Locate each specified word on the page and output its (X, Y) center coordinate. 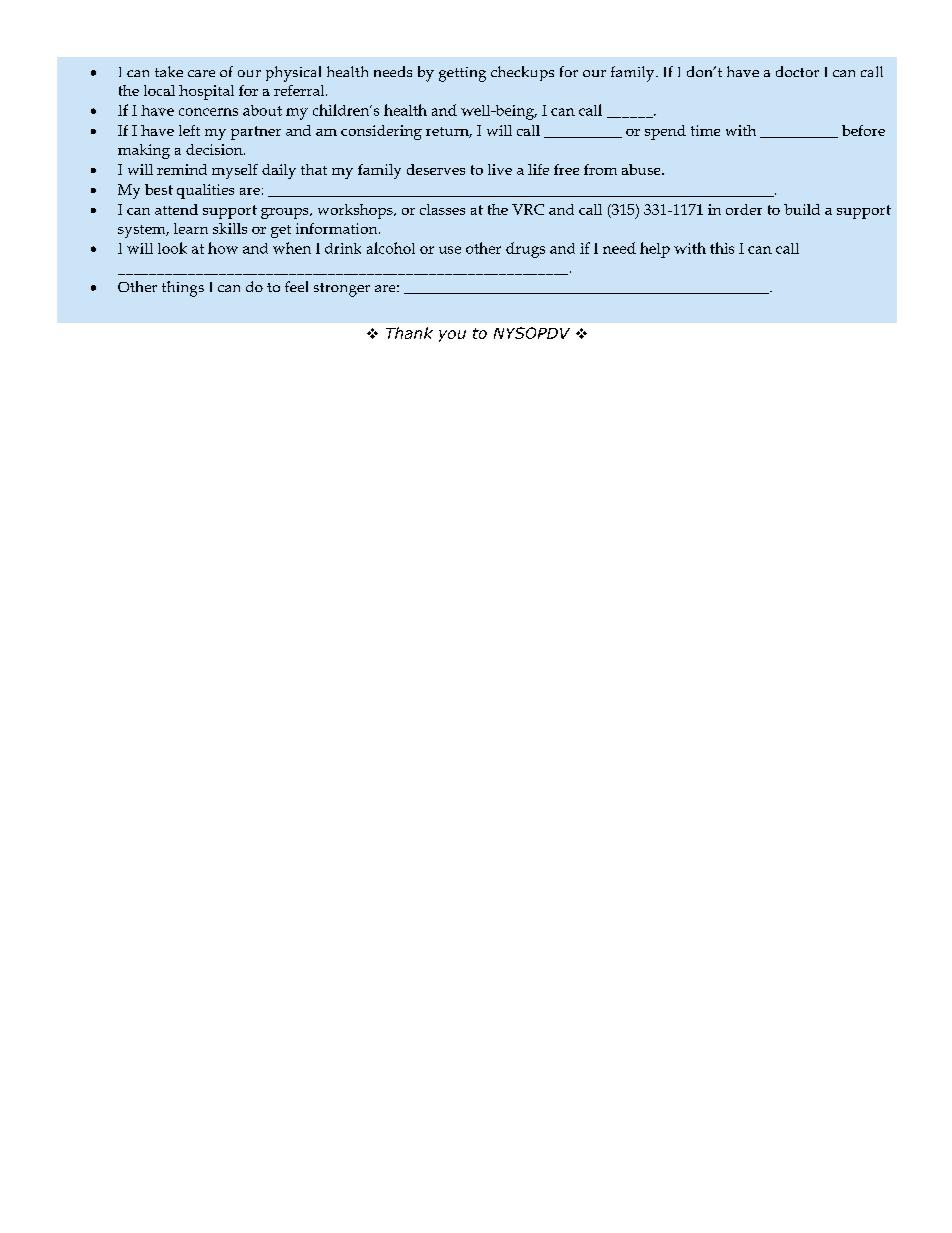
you (452, 336)
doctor (797, 71)
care (201, 73)
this (722, 248)
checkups (522, 73)
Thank (409, 333)
